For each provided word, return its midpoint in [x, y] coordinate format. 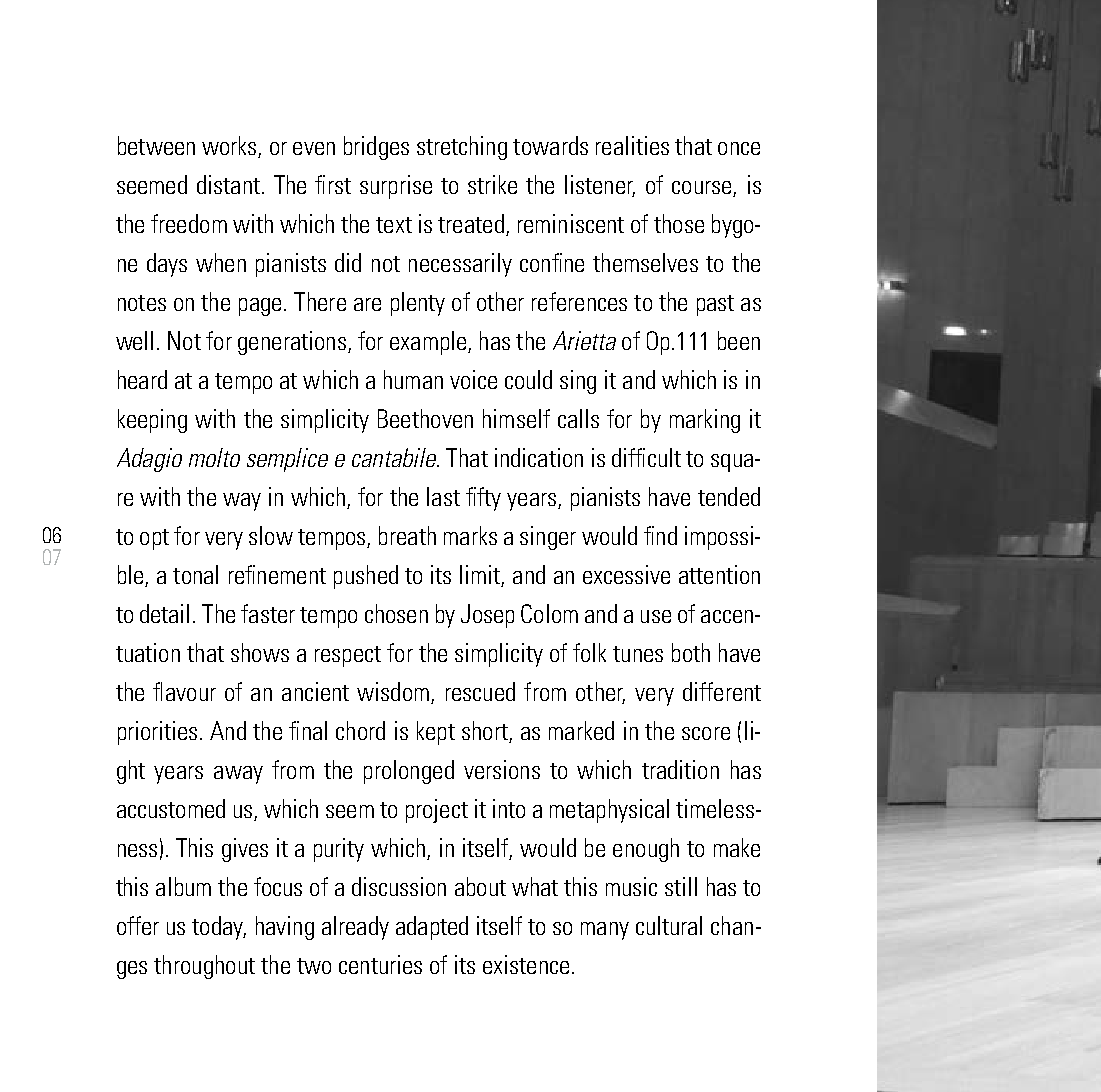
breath [407, 535]
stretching [462, 148]
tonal [195, 574]
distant [228, 184]
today [219, 928]
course [701, 187]
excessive [626, 574]
